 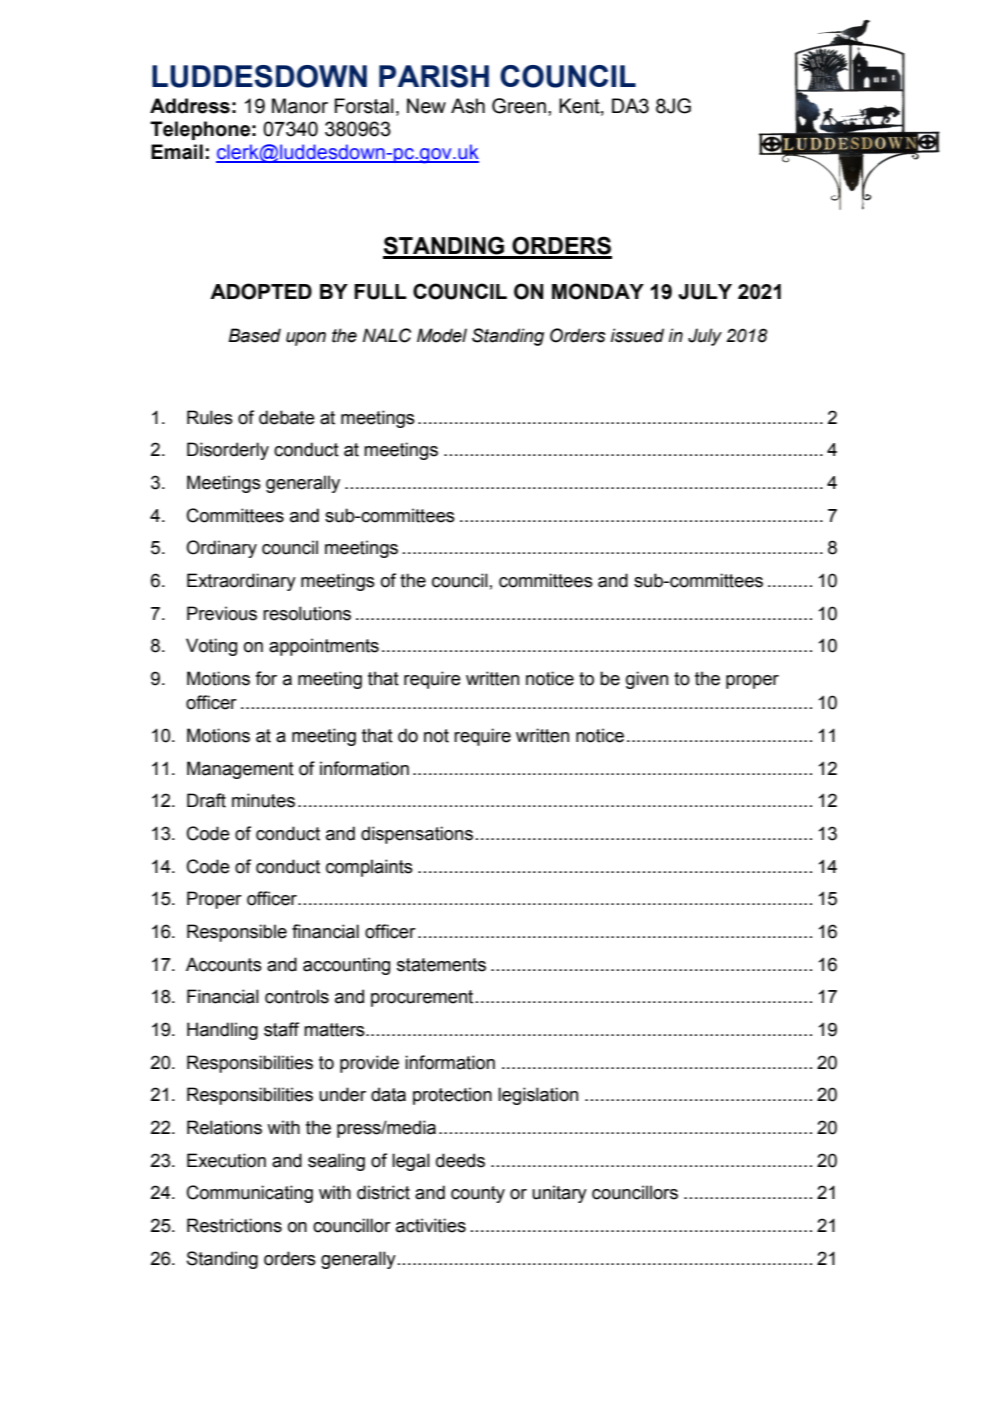 I want to click on unitary, so click(x=559, y=1194).
